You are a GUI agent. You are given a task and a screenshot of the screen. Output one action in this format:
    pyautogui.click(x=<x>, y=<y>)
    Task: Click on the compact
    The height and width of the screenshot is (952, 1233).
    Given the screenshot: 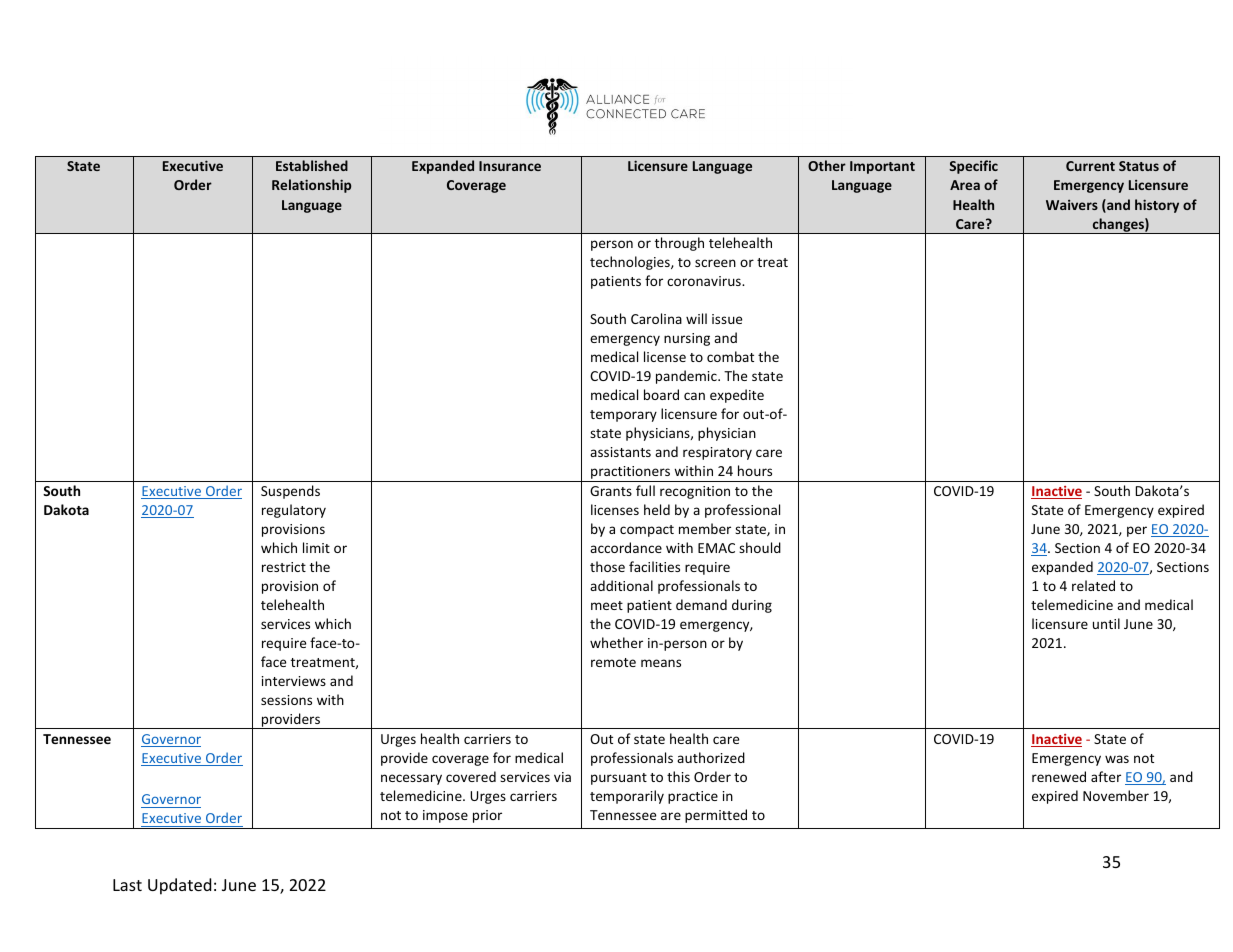 What is the action you would take?
    pyautogui.click(x=647, y=531)
